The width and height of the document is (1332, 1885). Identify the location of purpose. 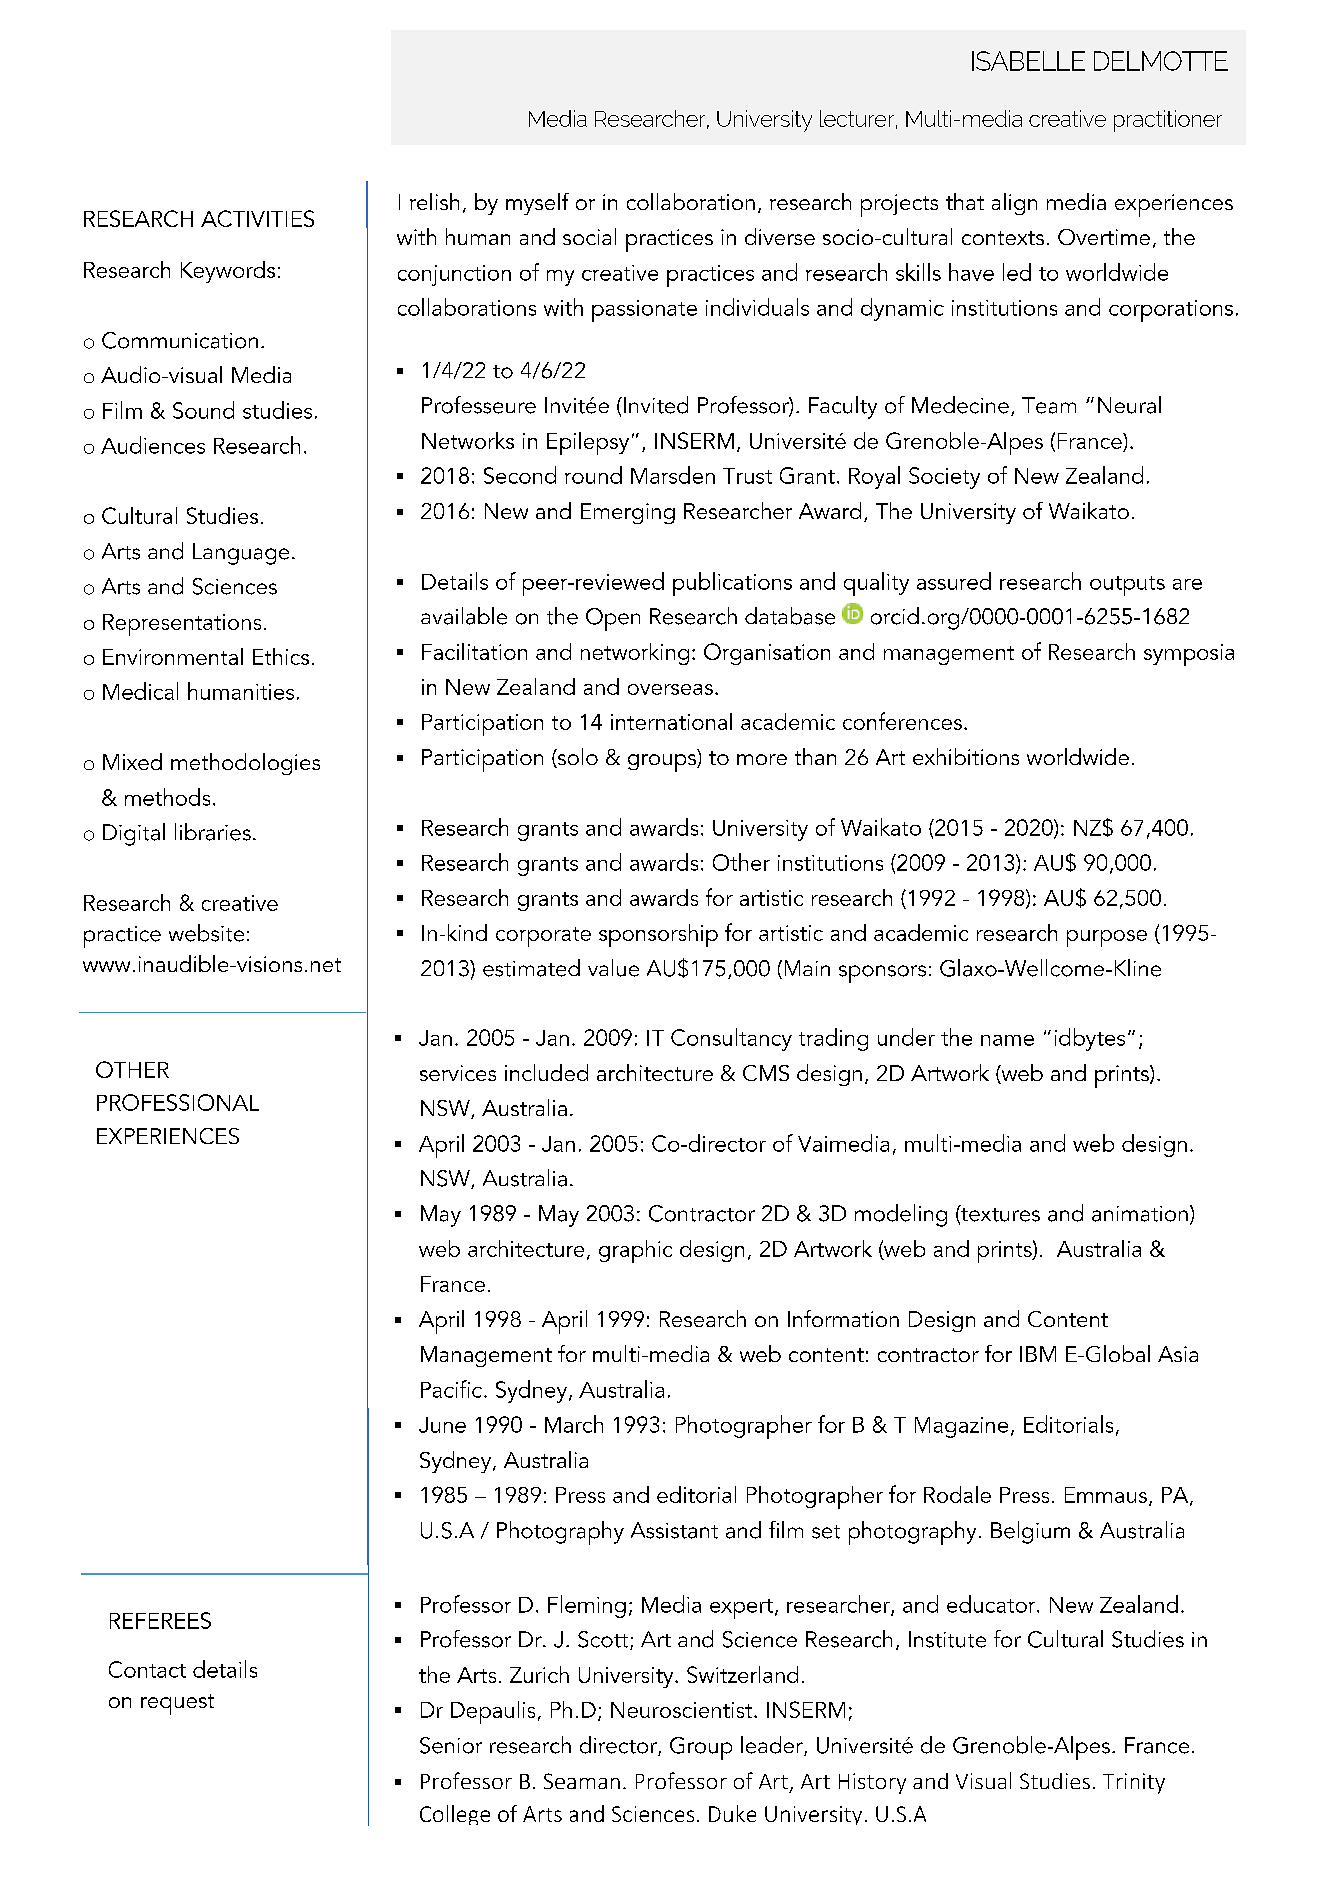
(1107, 938).
